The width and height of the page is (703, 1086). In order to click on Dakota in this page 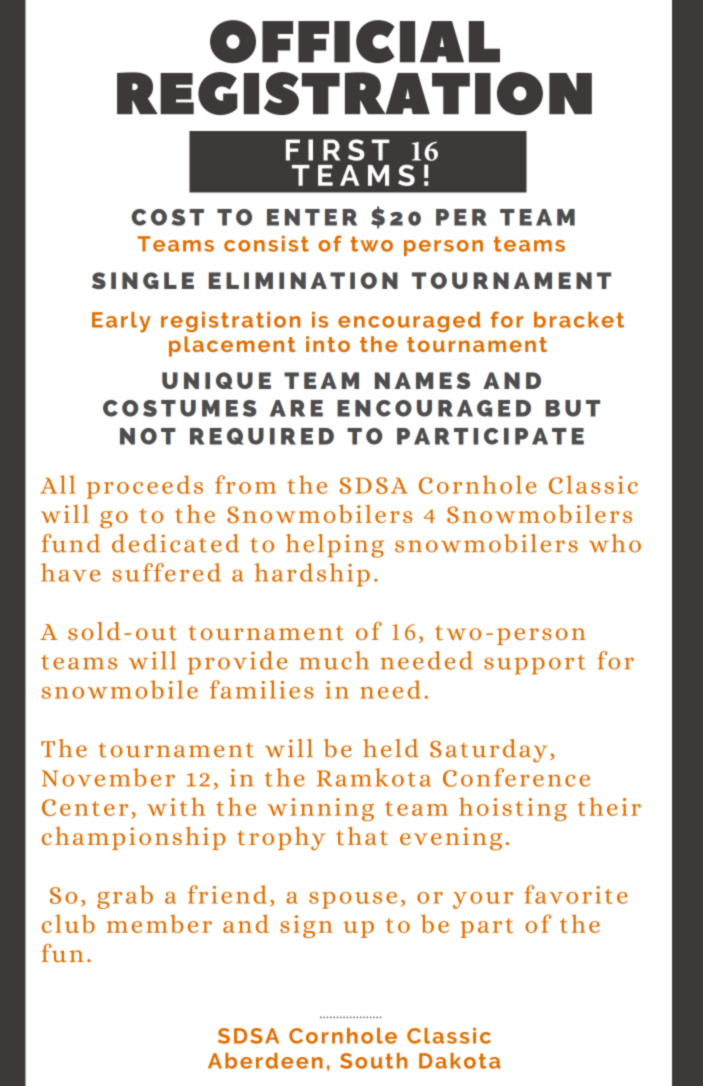, I will do `click(459, 1061)`.
